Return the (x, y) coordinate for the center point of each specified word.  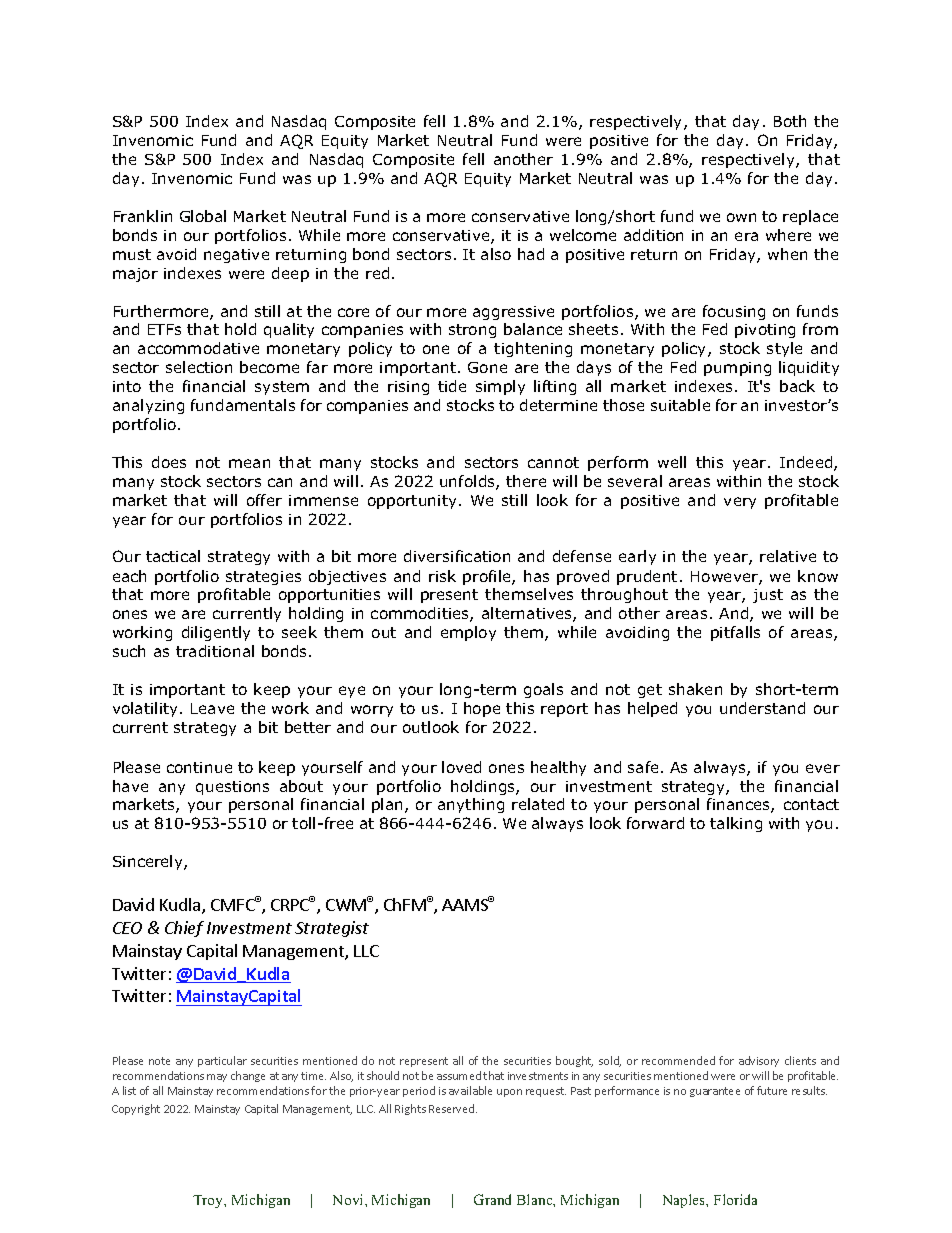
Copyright (136, 1109)
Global (203, 216)
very (740, 503)
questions (232, 788)
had (531, 254)
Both (790, 121)
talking (736, 824)
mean (249, 463)
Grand (492, 1199)
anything (471, 805)
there (526, 481)
